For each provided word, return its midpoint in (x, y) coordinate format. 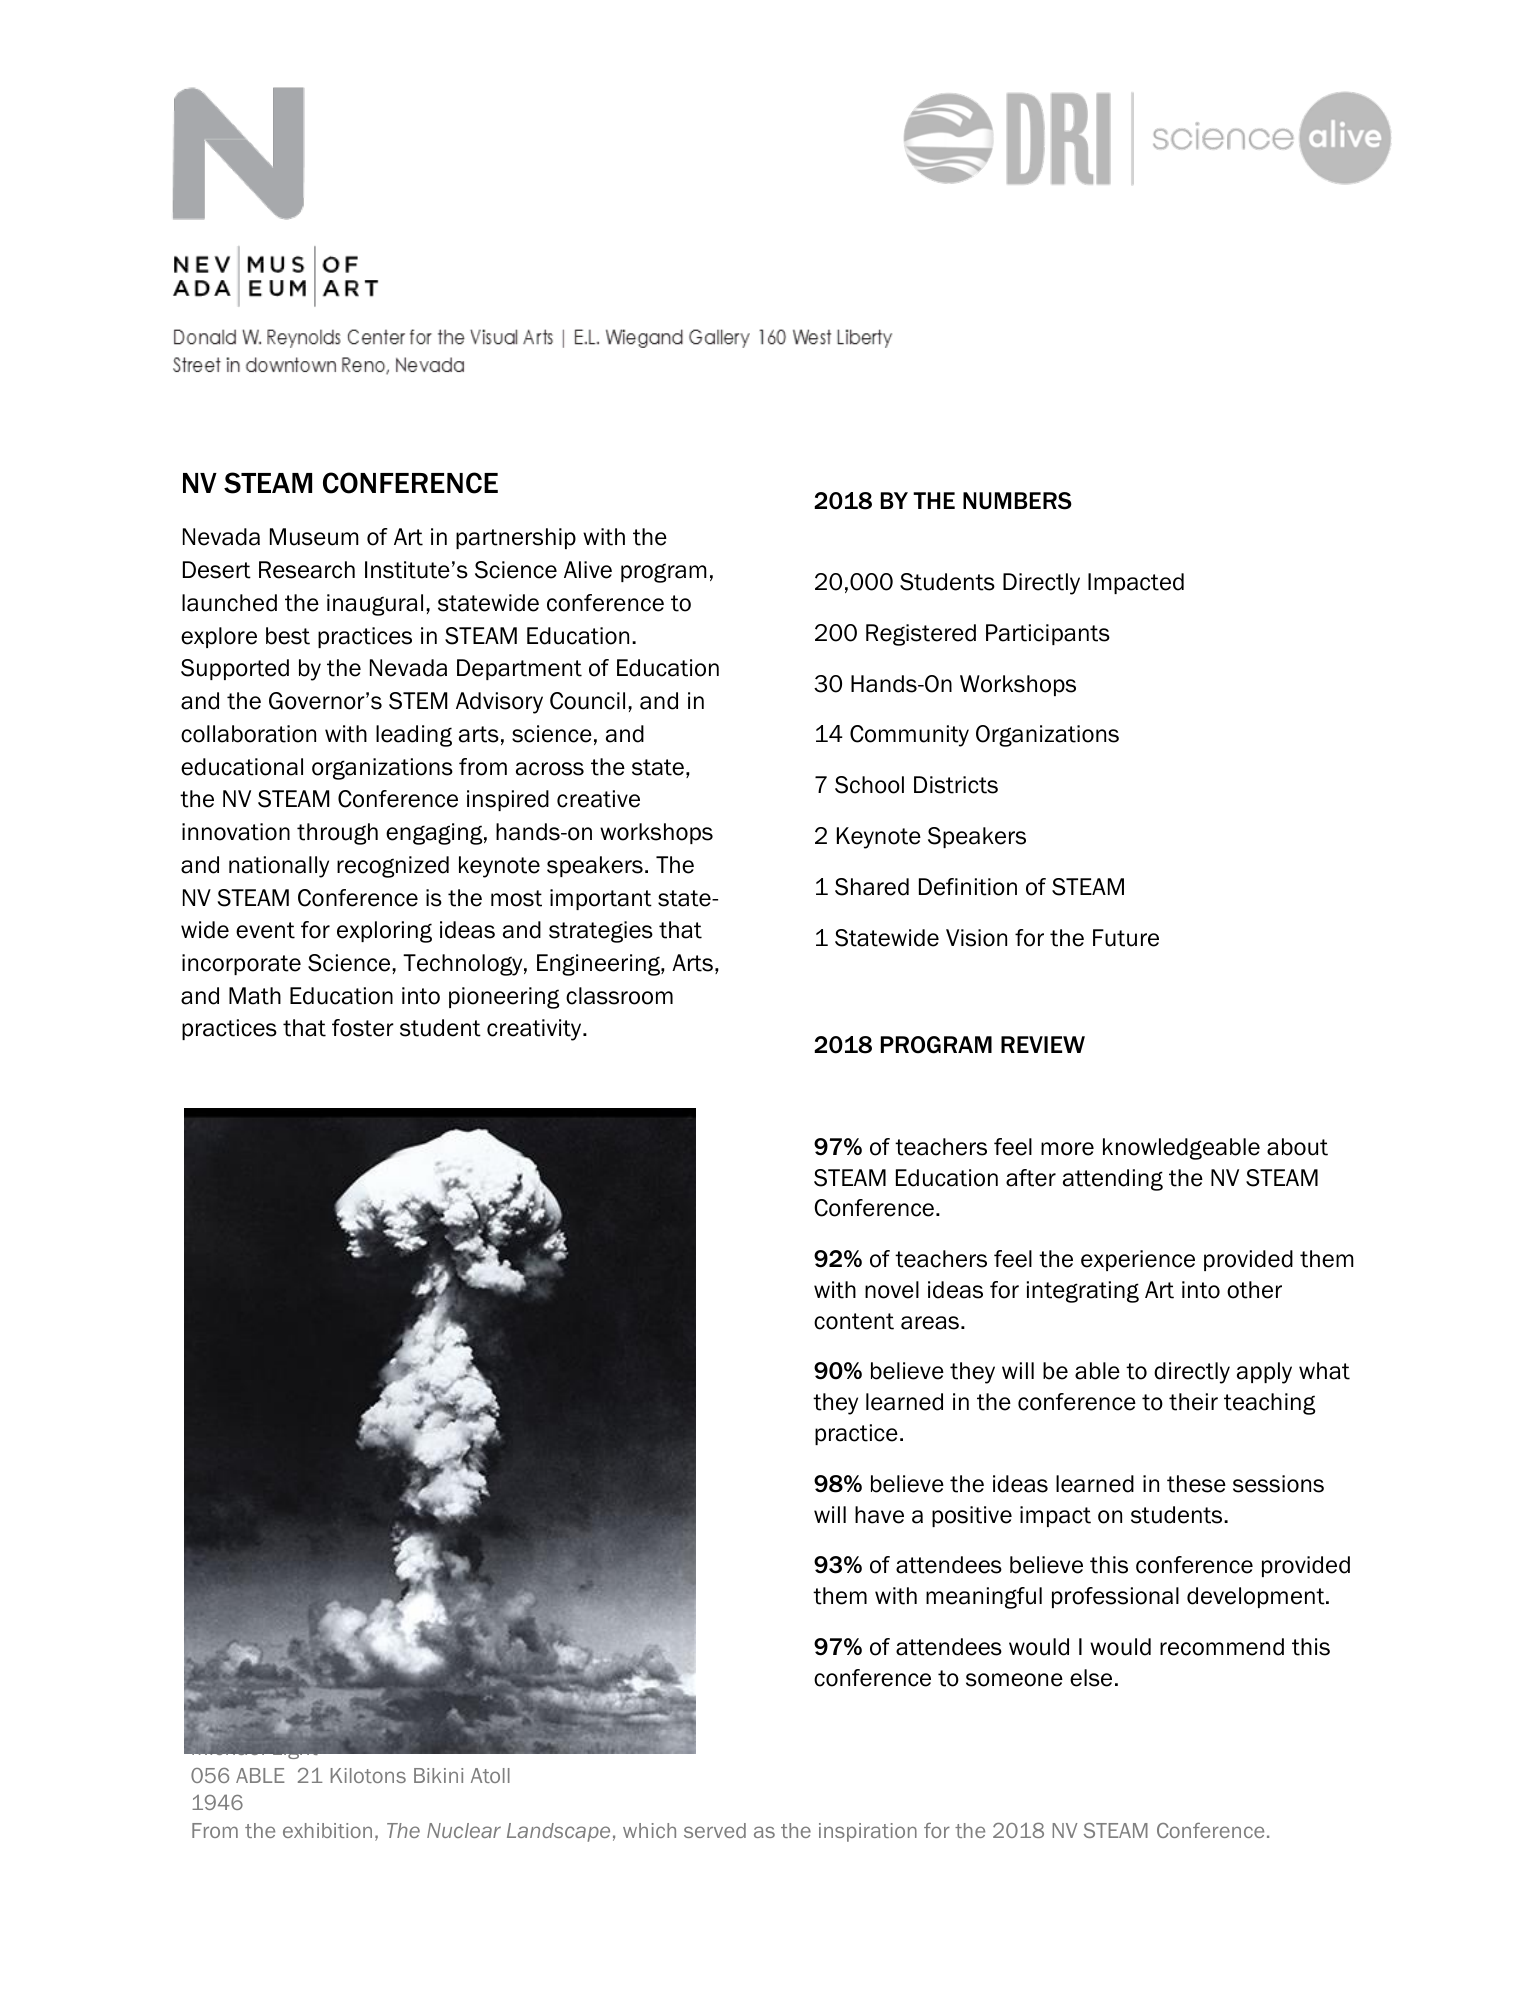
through (337, 834)
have (879, 1515)
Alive (588, 570)
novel (892, 1290)
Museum (314, 537)
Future (1126, 938)
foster (363, 1028)
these (1196, 1484)
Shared (872, 887)
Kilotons (368, 1775)
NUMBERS (1017, 501)
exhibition (327, 1830)
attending (1113, 1180)
